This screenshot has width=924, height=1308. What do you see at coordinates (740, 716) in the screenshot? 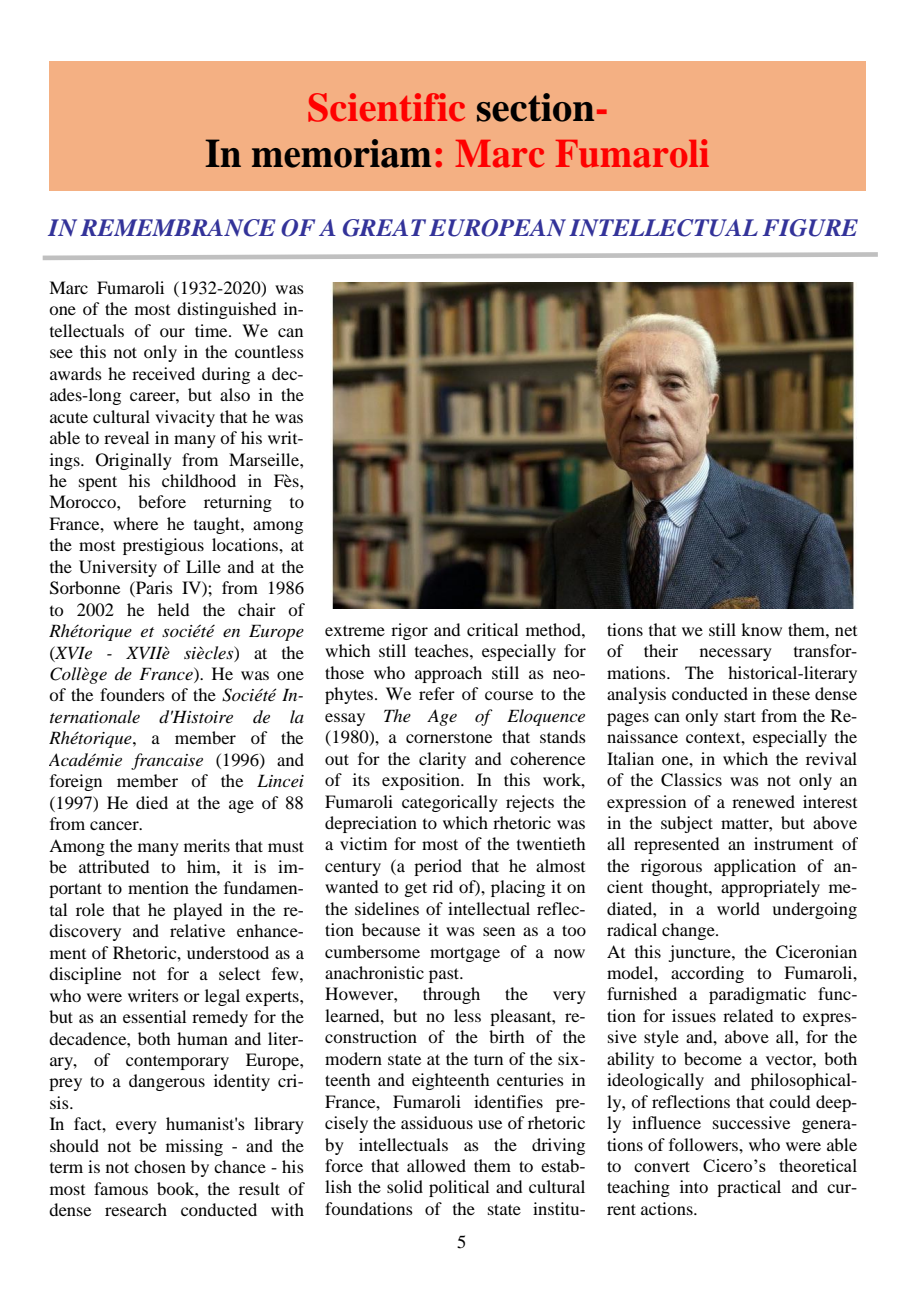
I see `start` at bounding box center [740, 716].
